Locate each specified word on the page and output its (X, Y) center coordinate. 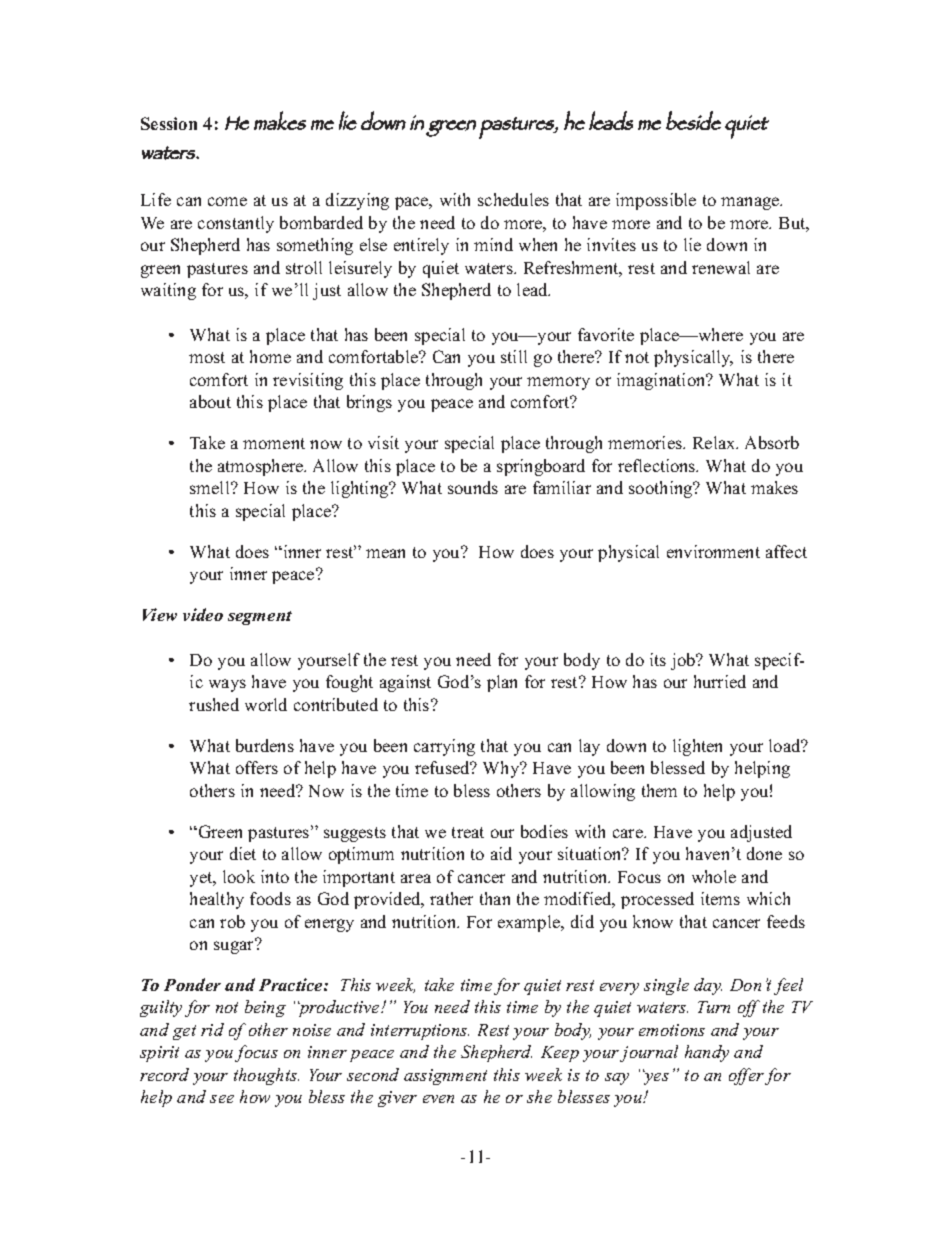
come (227, 201)
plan (502, 683)
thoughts (266, 1076)
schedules (513, 199)
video (203, 614)
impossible (656, 201)
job (684, 661)
